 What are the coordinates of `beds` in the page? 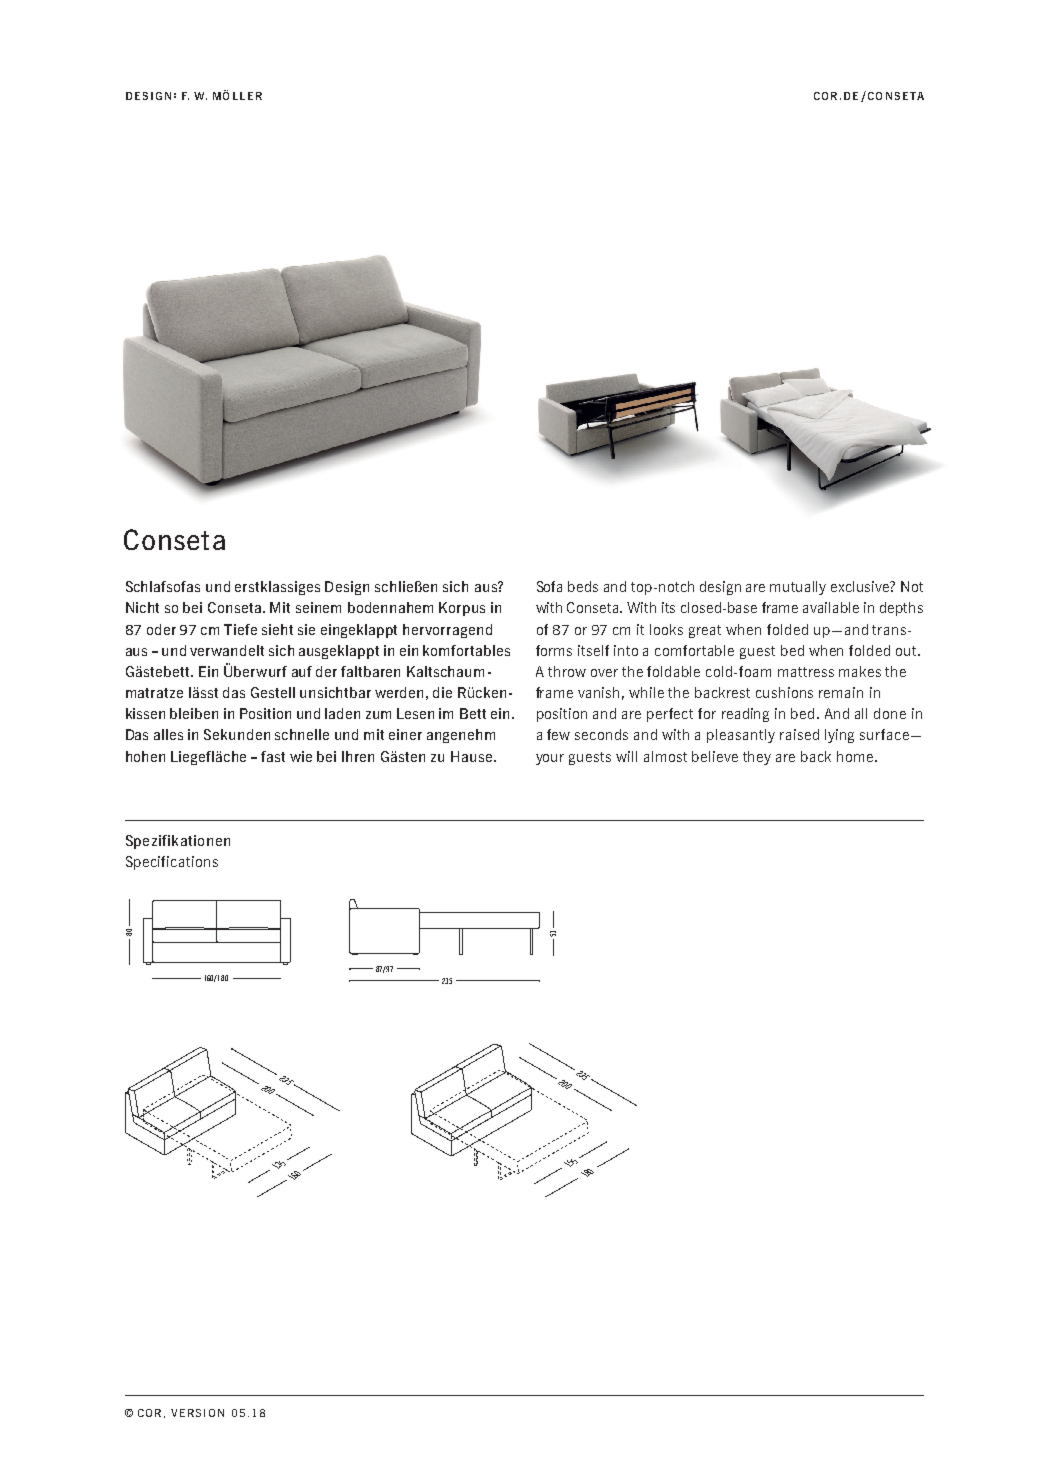 It's located at (583, 586).
